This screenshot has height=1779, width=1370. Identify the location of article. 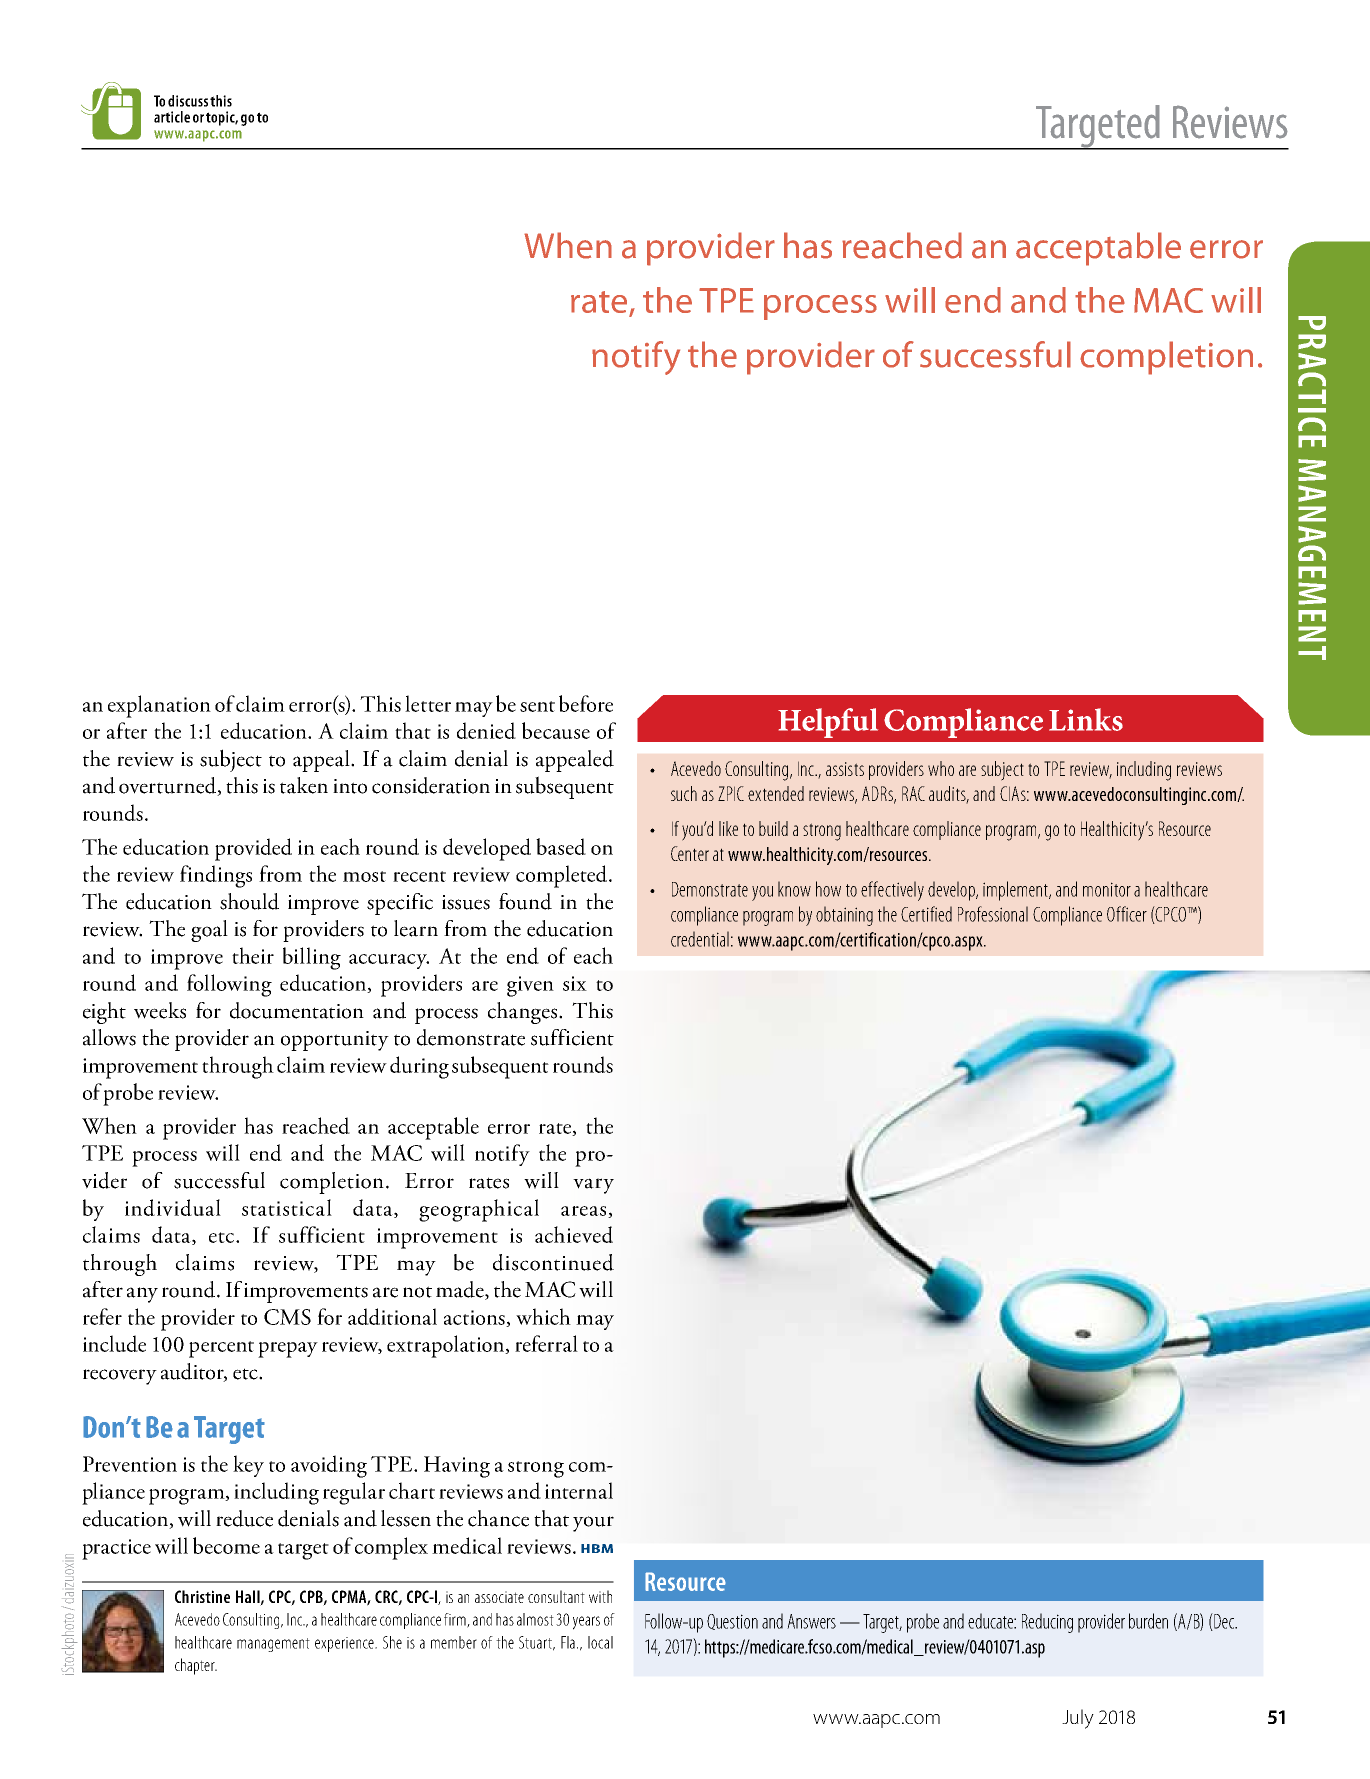
(172, 117).
